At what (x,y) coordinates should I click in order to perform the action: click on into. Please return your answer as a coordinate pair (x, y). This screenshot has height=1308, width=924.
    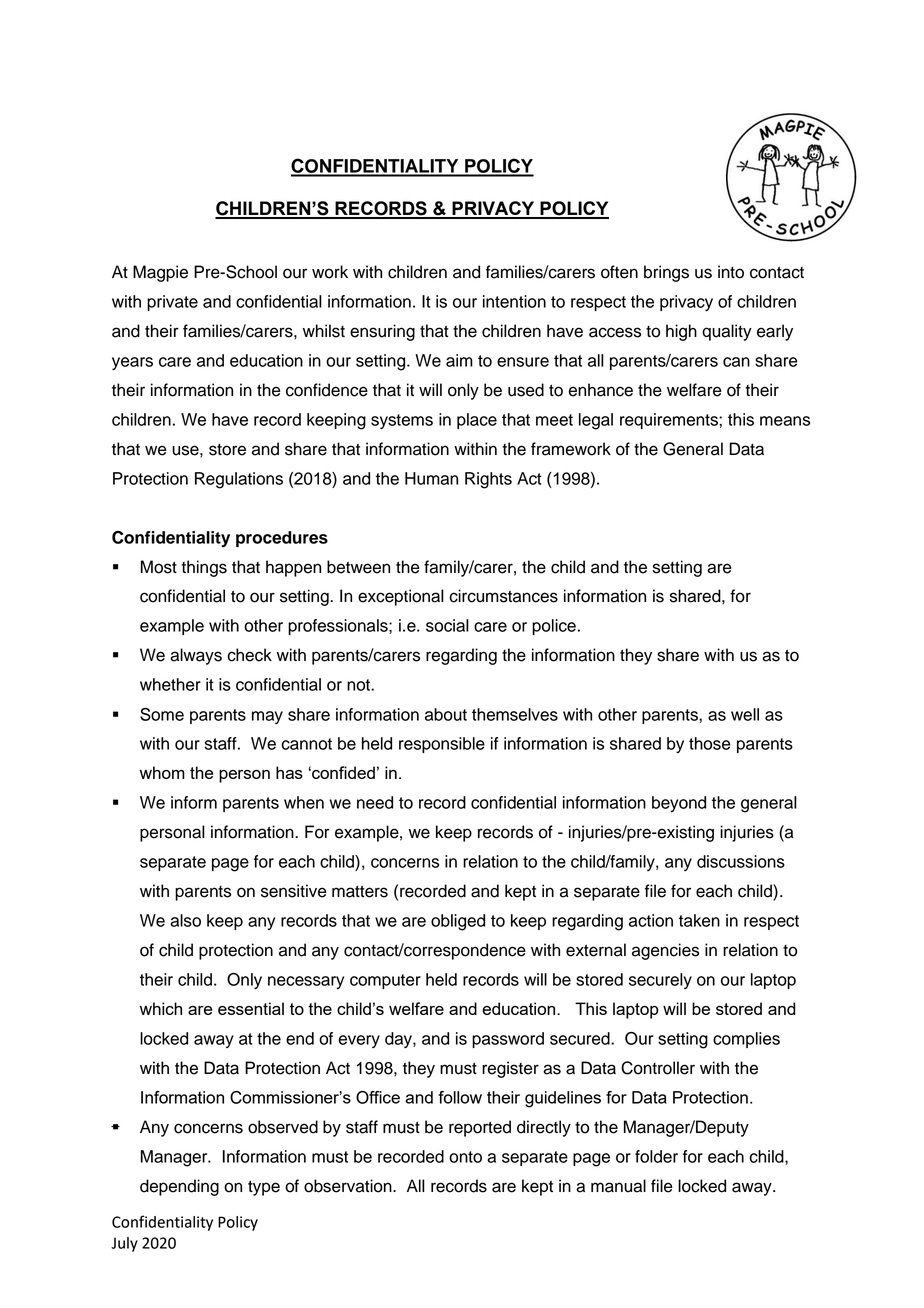
    Looking at the image, I should click on (731, 272).
